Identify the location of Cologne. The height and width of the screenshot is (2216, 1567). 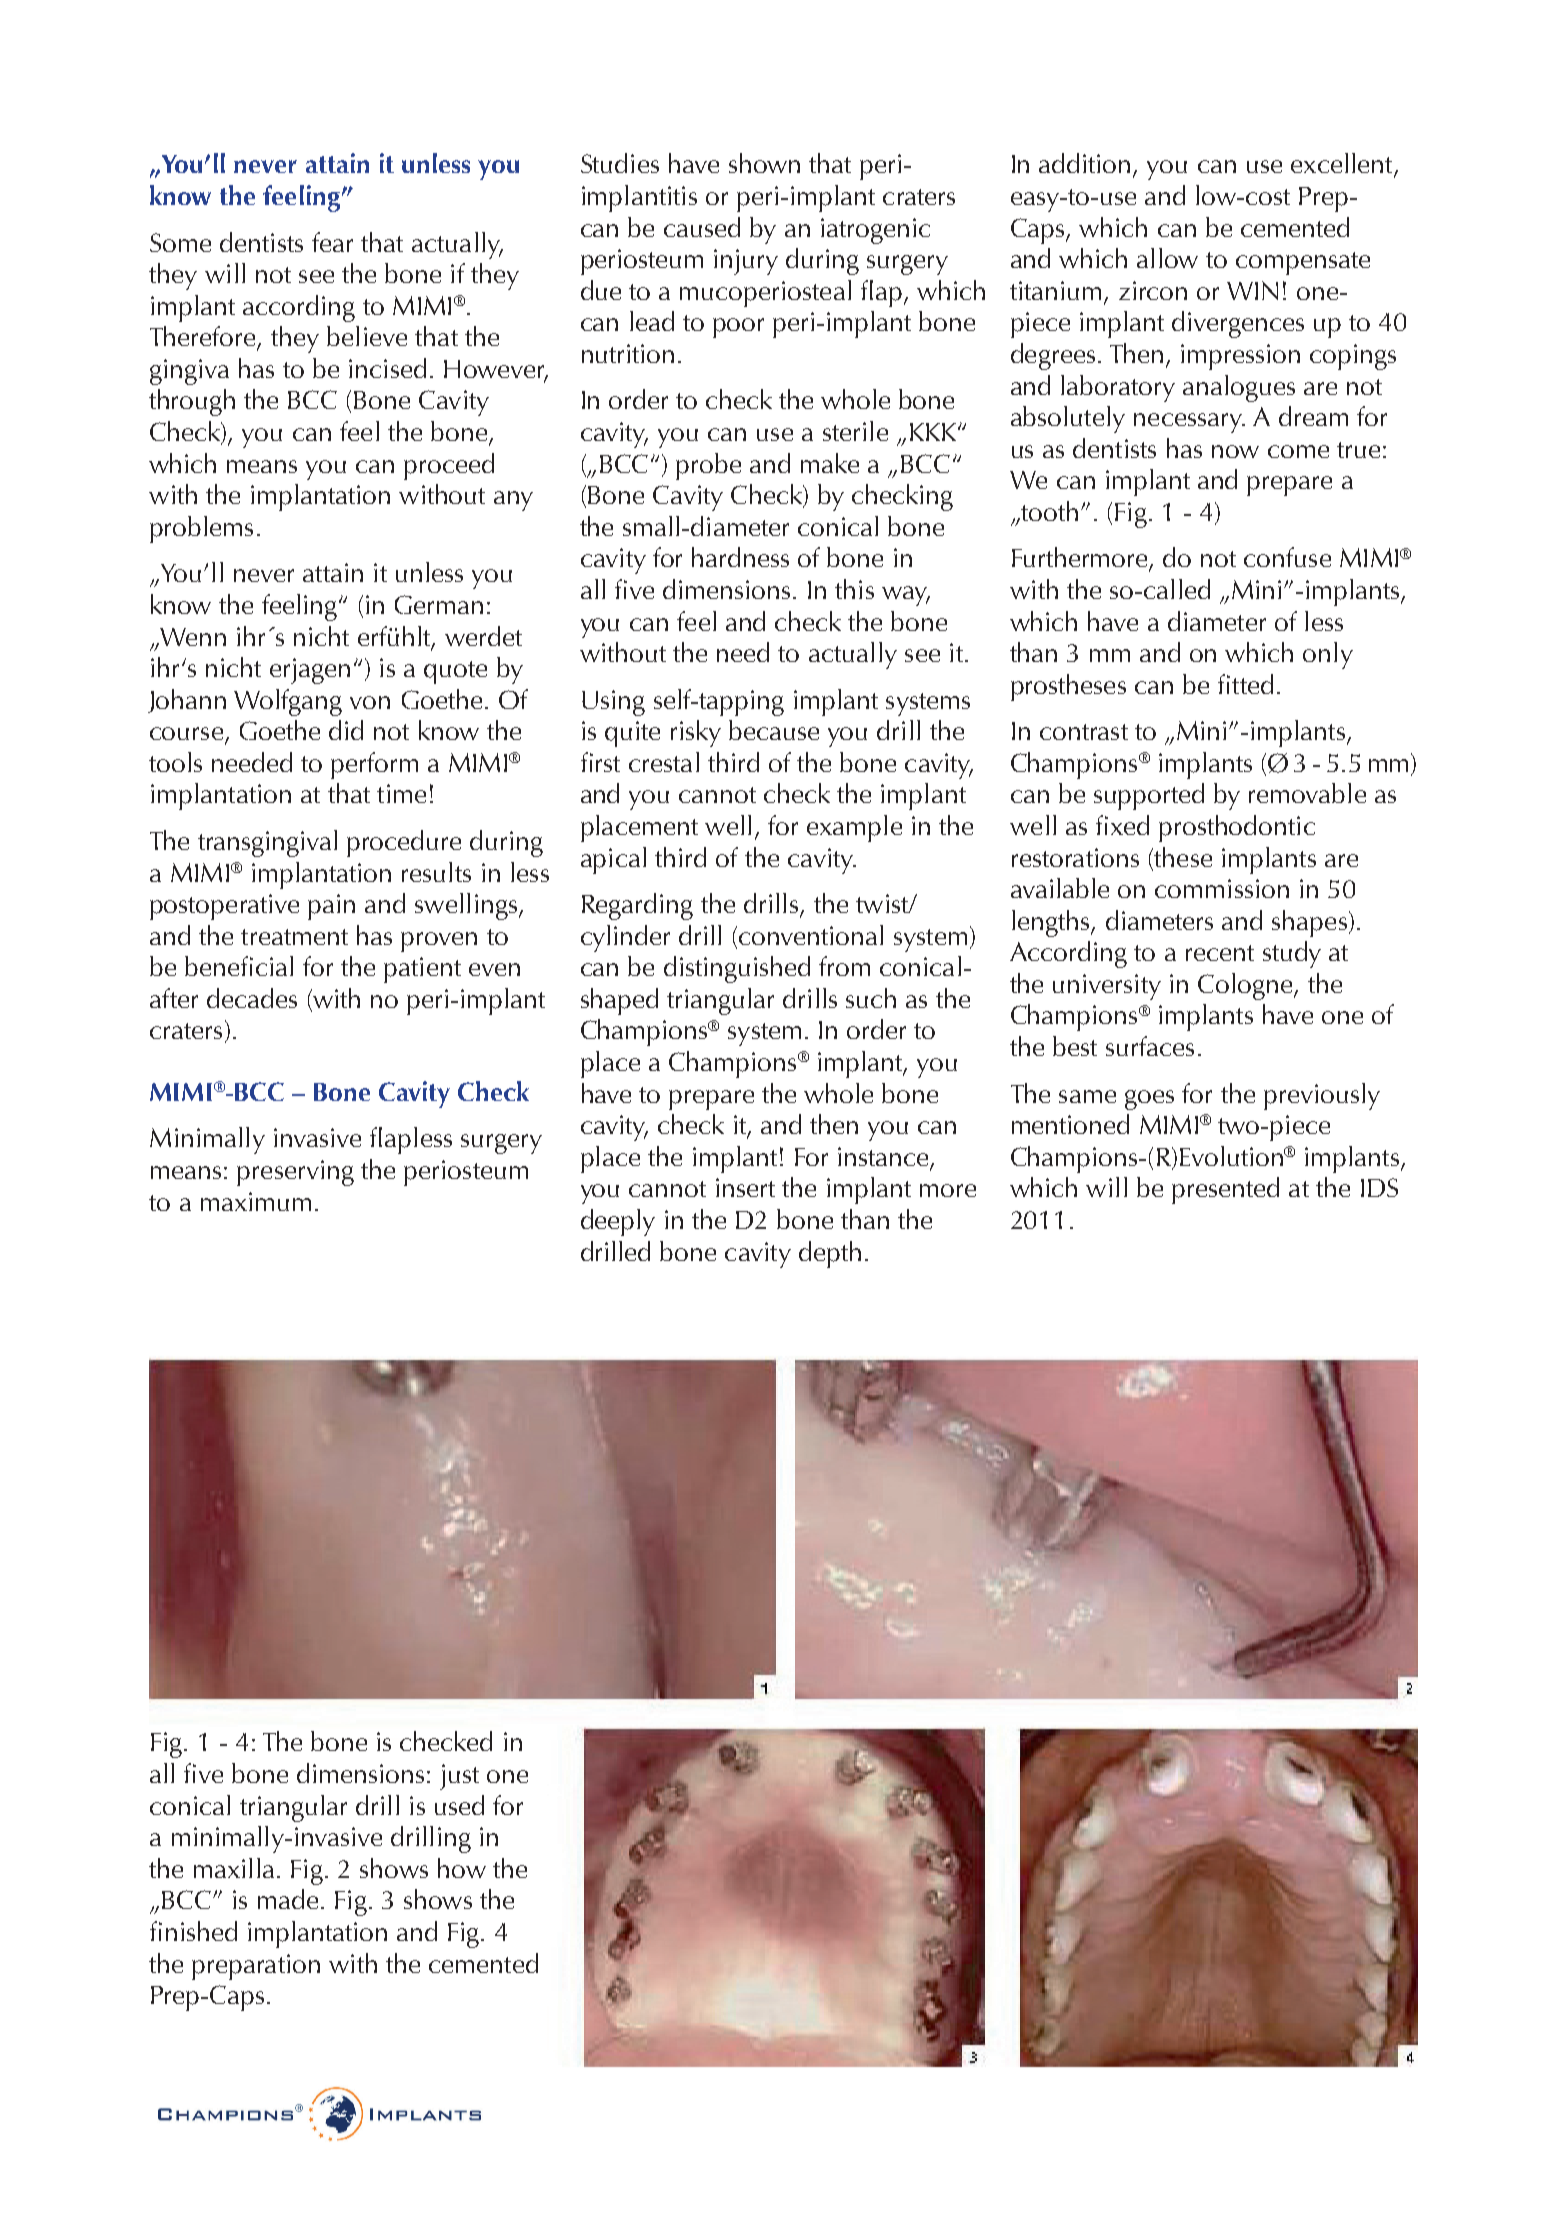
(1246, 986).
